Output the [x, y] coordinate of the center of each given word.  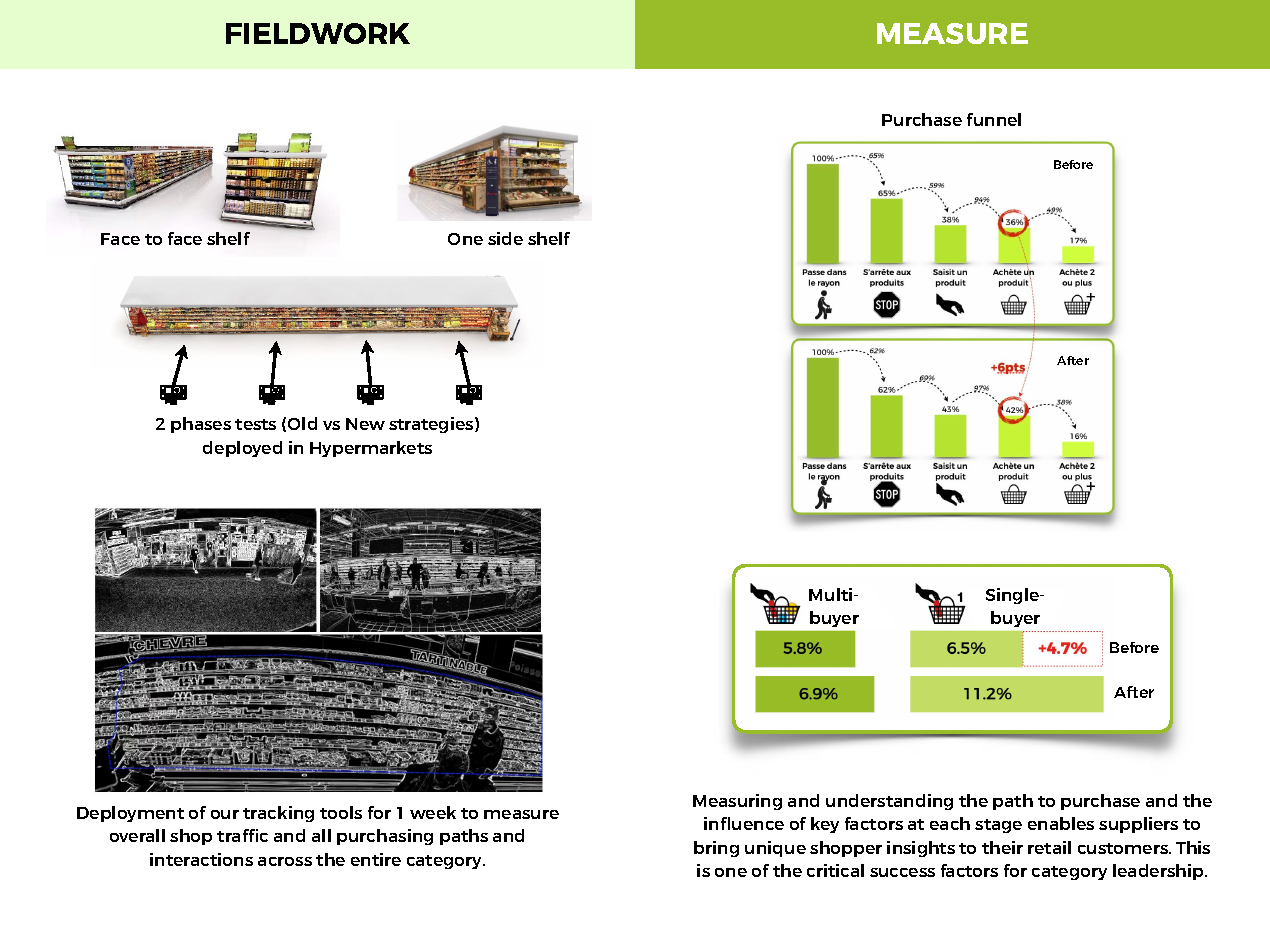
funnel [994, 119]
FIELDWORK [318, 33]
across [285, 861]
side [505, 238]
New [365, 424]
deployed [242, 449]
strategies [432, 425]
